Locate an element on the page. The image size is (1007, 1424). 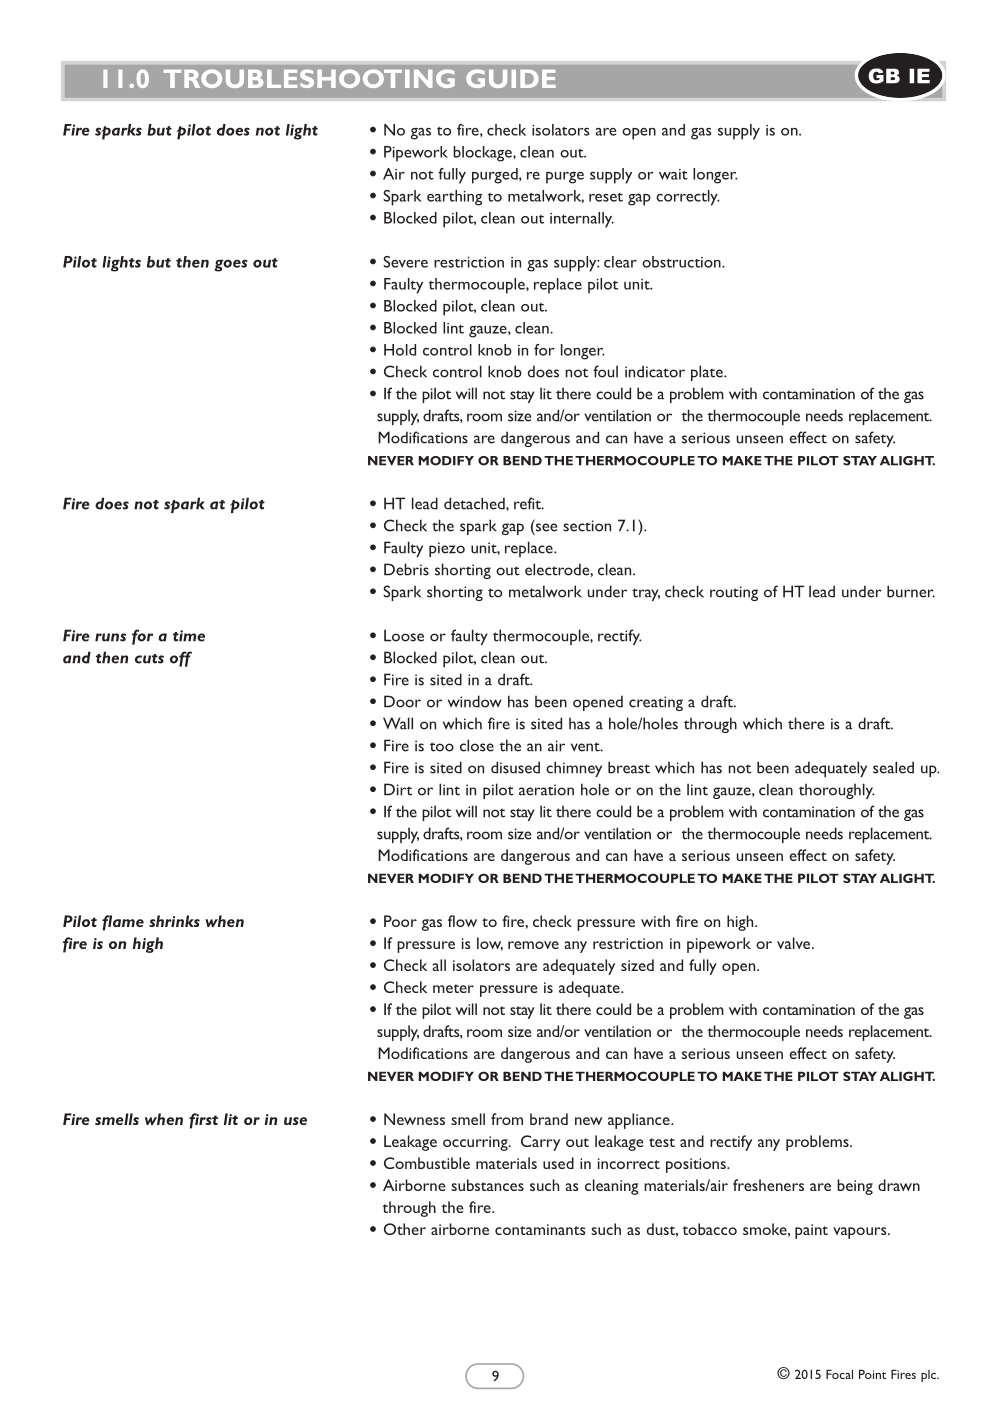
foul is located at coordinates (605, 371).
